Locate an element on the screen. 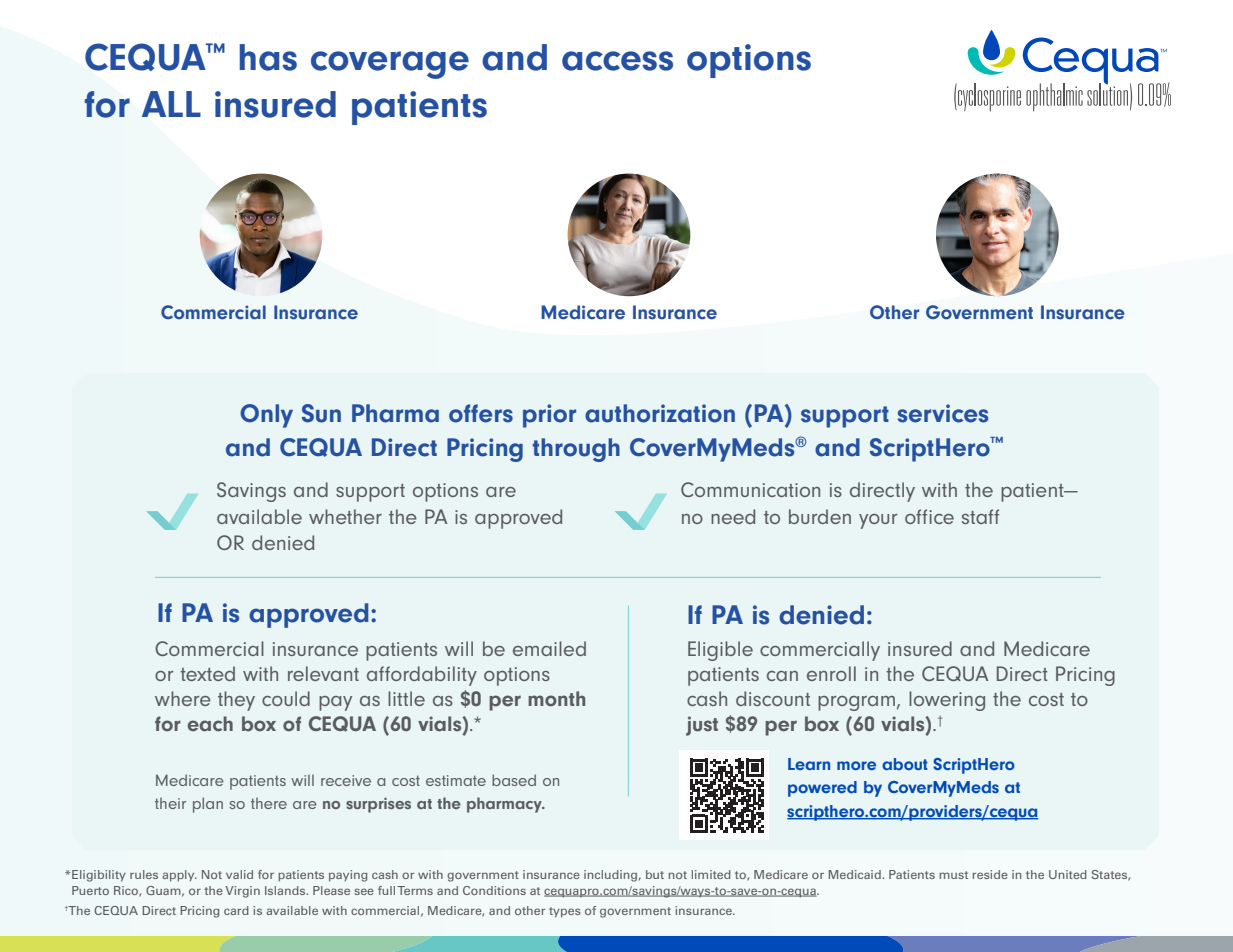 This screenshot has width=1233, height=952. has is located at coordinates (268, 57).
